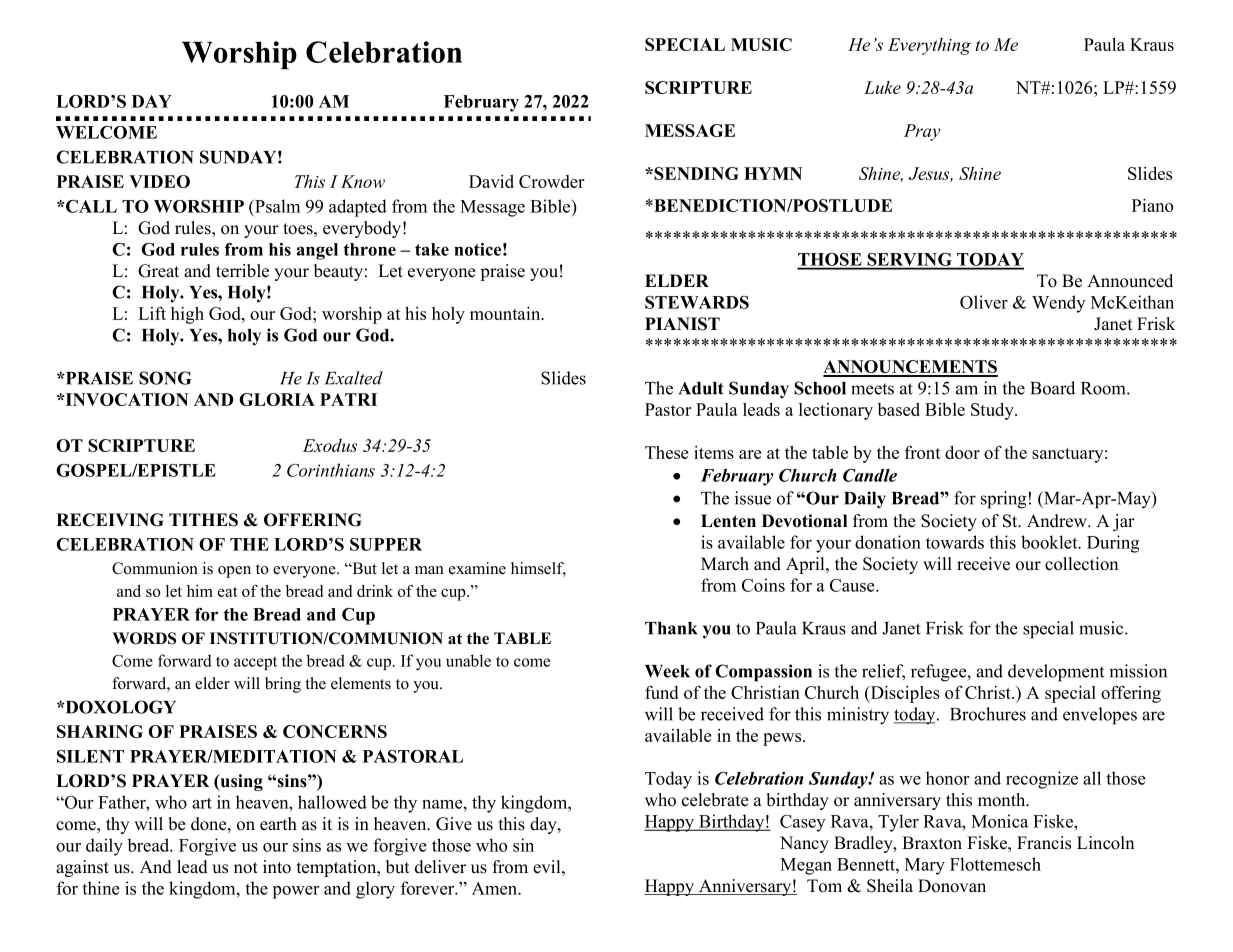 This image has height=952, width=1233. Describe the element at coordinates (667, 671) in the image. I see `Week` at that location.
